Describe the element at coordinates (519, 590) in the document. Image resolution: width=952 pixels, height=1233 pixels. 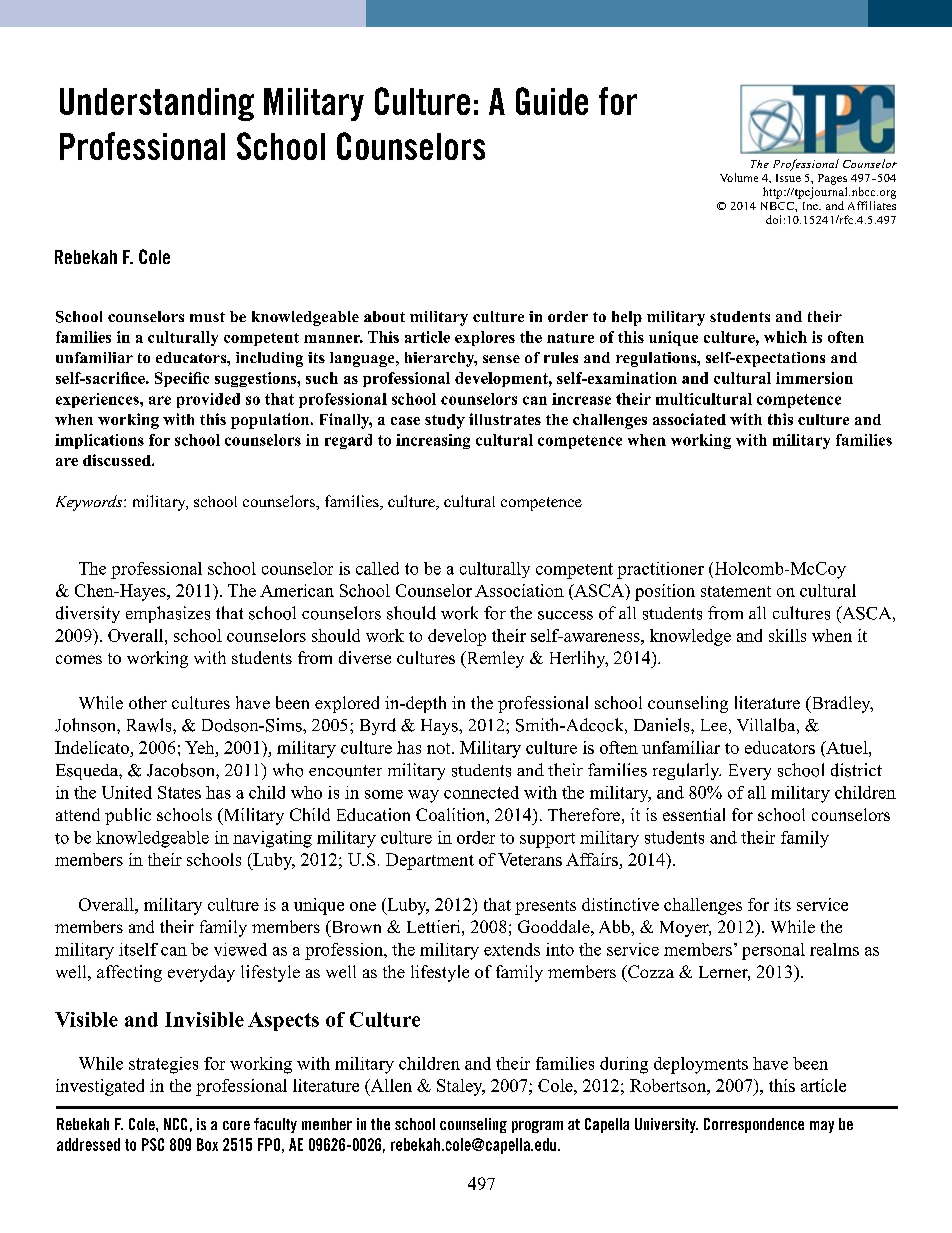
I see `Association` at that location.
